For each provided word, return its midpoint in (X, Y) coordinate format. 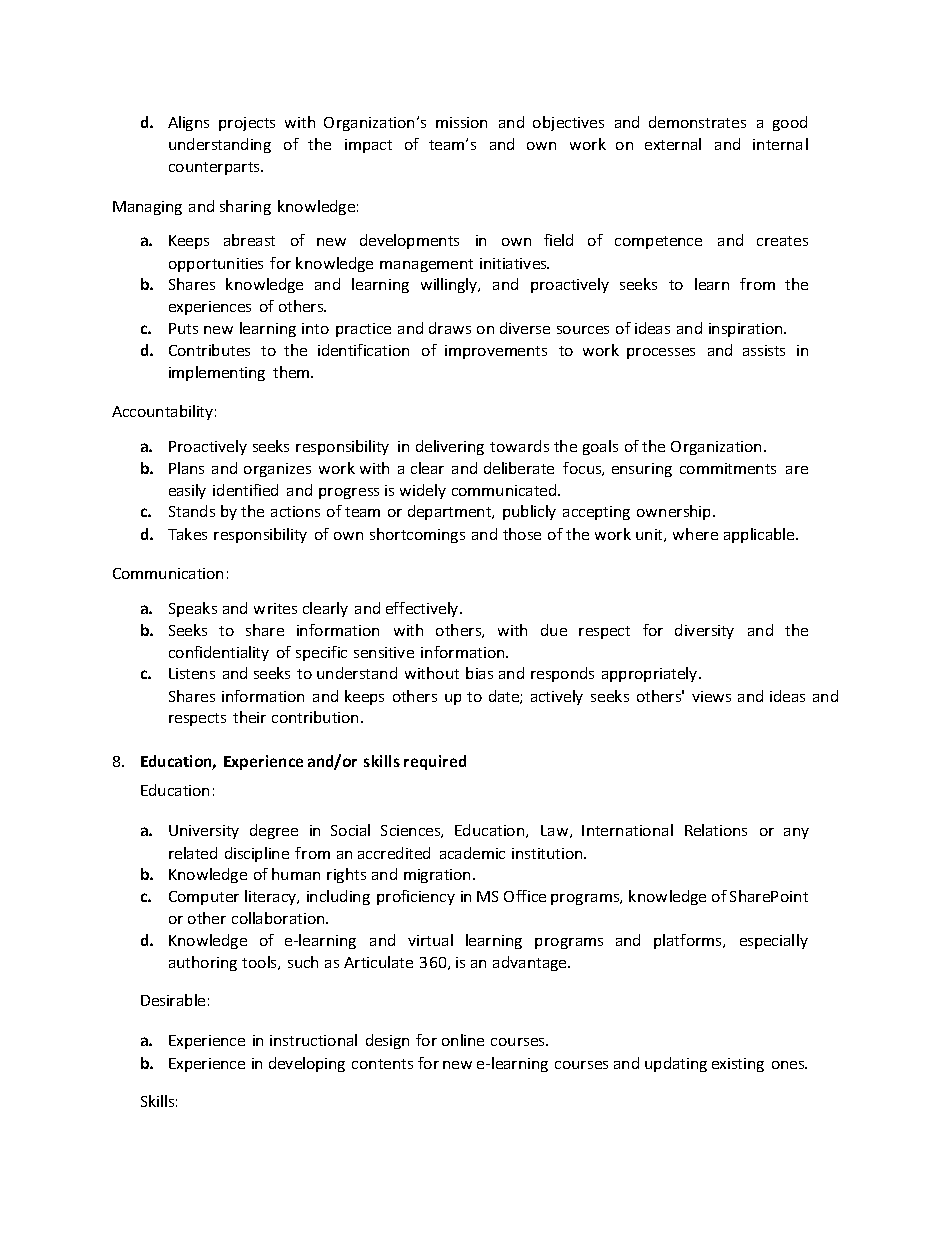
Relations (716, 830)
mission (461, 122)
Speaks (193, 609)
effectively (423, 609)
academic (472, 853)
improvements (496, 352)
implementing (217, 373)
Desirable (173, 1000)
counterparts (216, 168)
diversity (704, 631)
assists (764, 350)
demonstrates (697, 122)
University (204, 832)
